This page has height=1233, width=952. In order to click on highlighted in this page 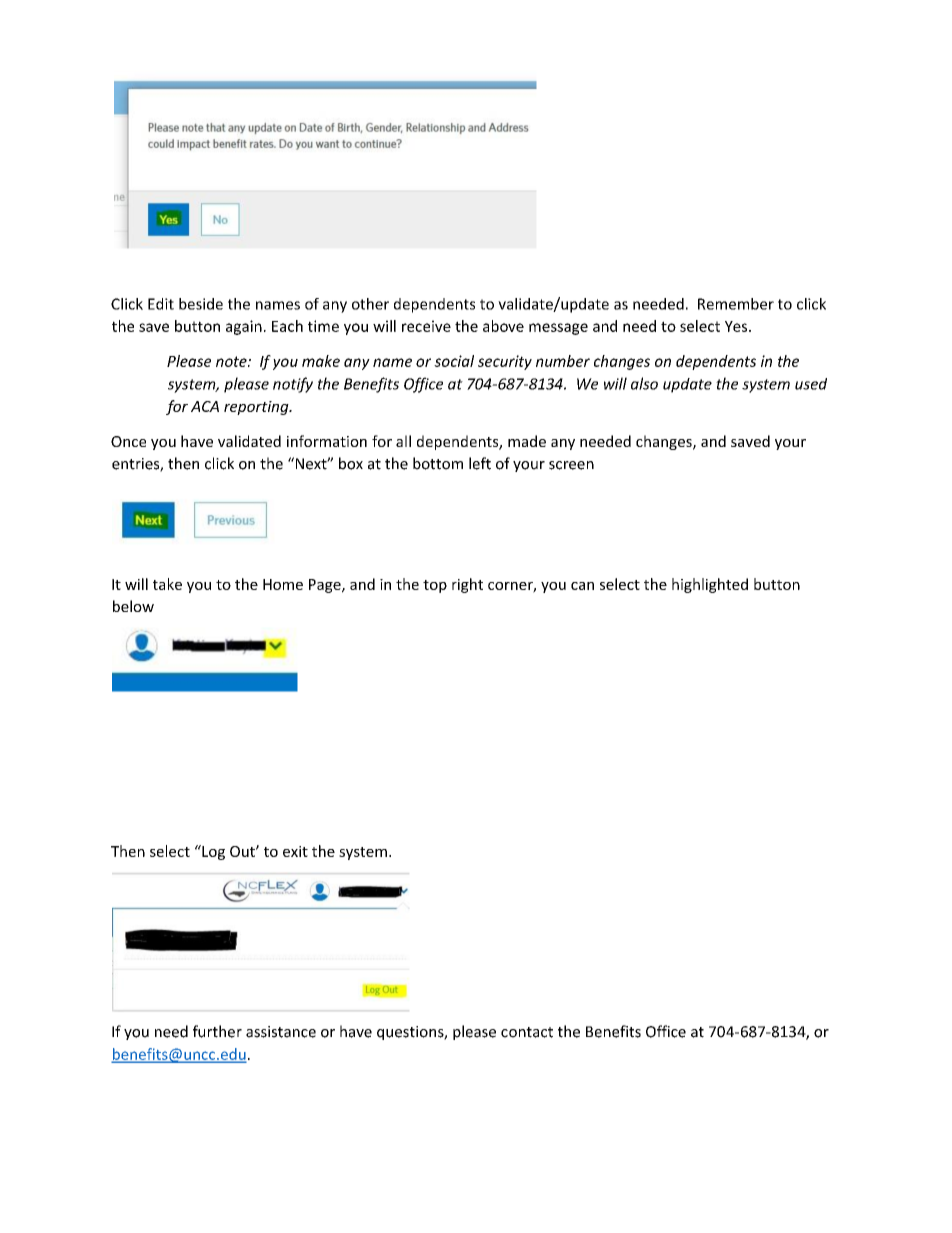, I will do `click(710, 585)`.
